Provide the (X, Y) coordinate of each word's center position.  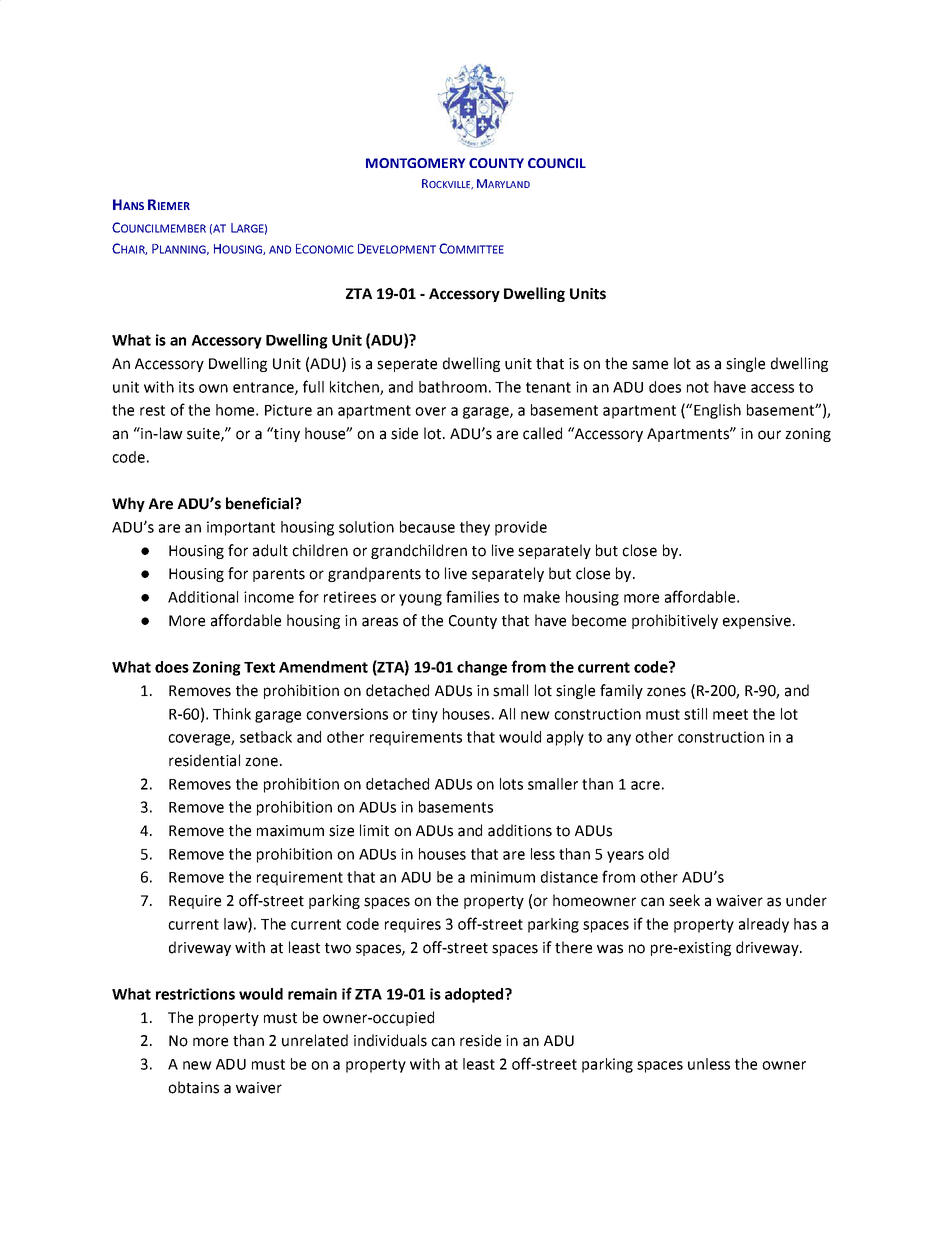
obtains (193, 1087)
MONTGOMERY (415, 163)
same (650, 365)
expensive (757, 622)
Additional (203, 597)
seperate (407, 365)
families (472, 596)
